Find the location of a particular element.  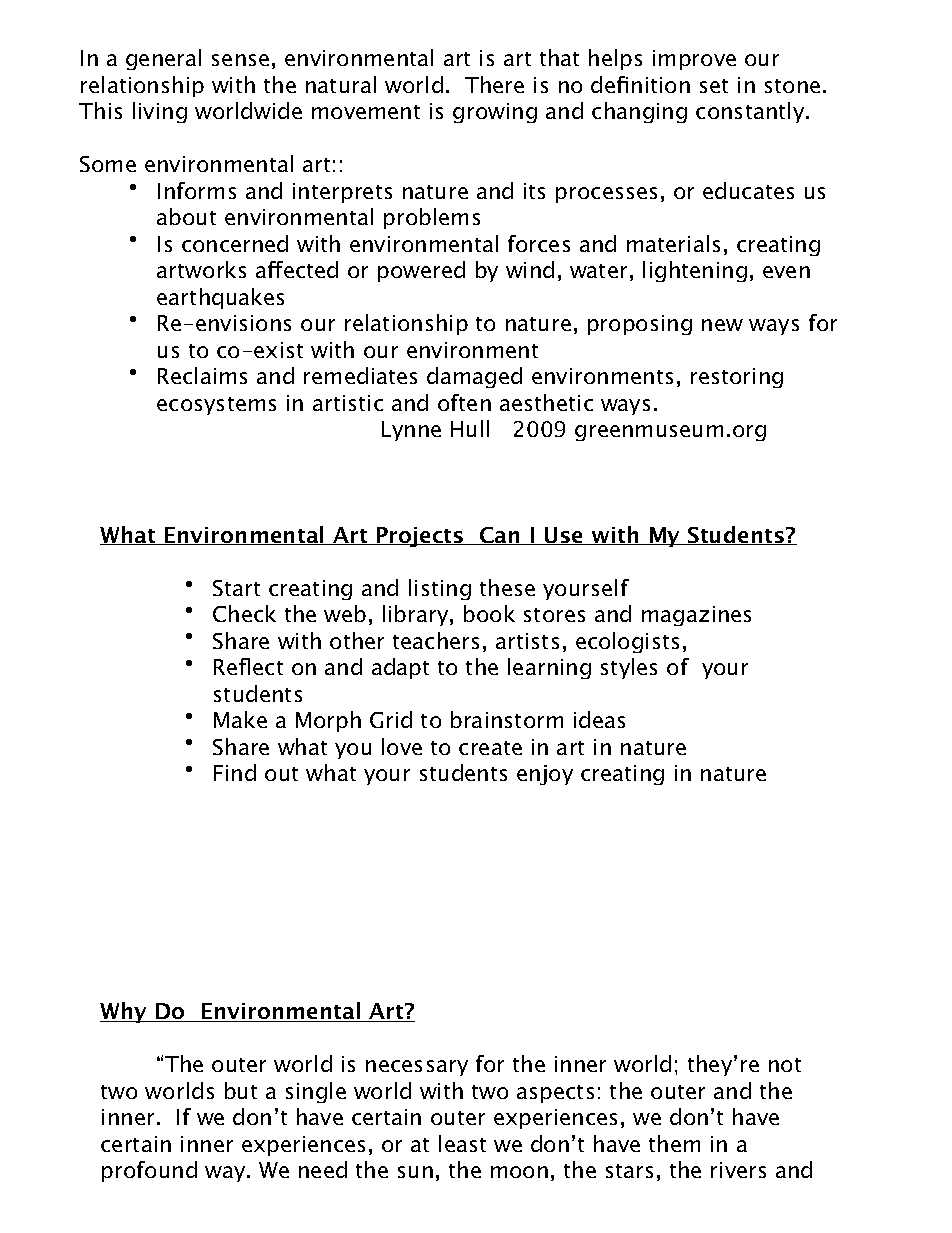

enjoy is located at coordinates (545, 775).
